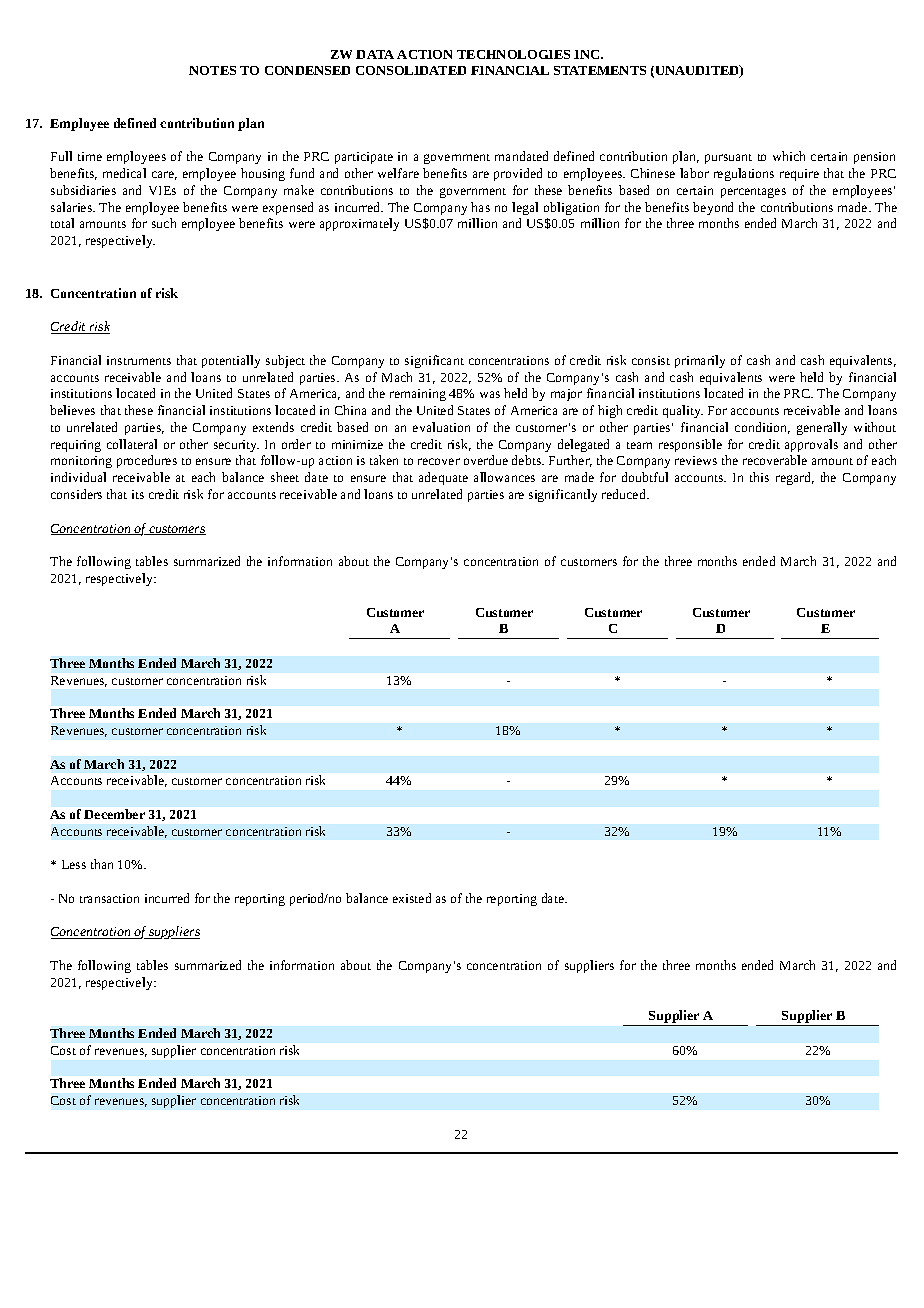 This screenshot has width=924, height=1308. Describe the element at coordinates (102, 864) in the screenshot. I see `than` at that location.
